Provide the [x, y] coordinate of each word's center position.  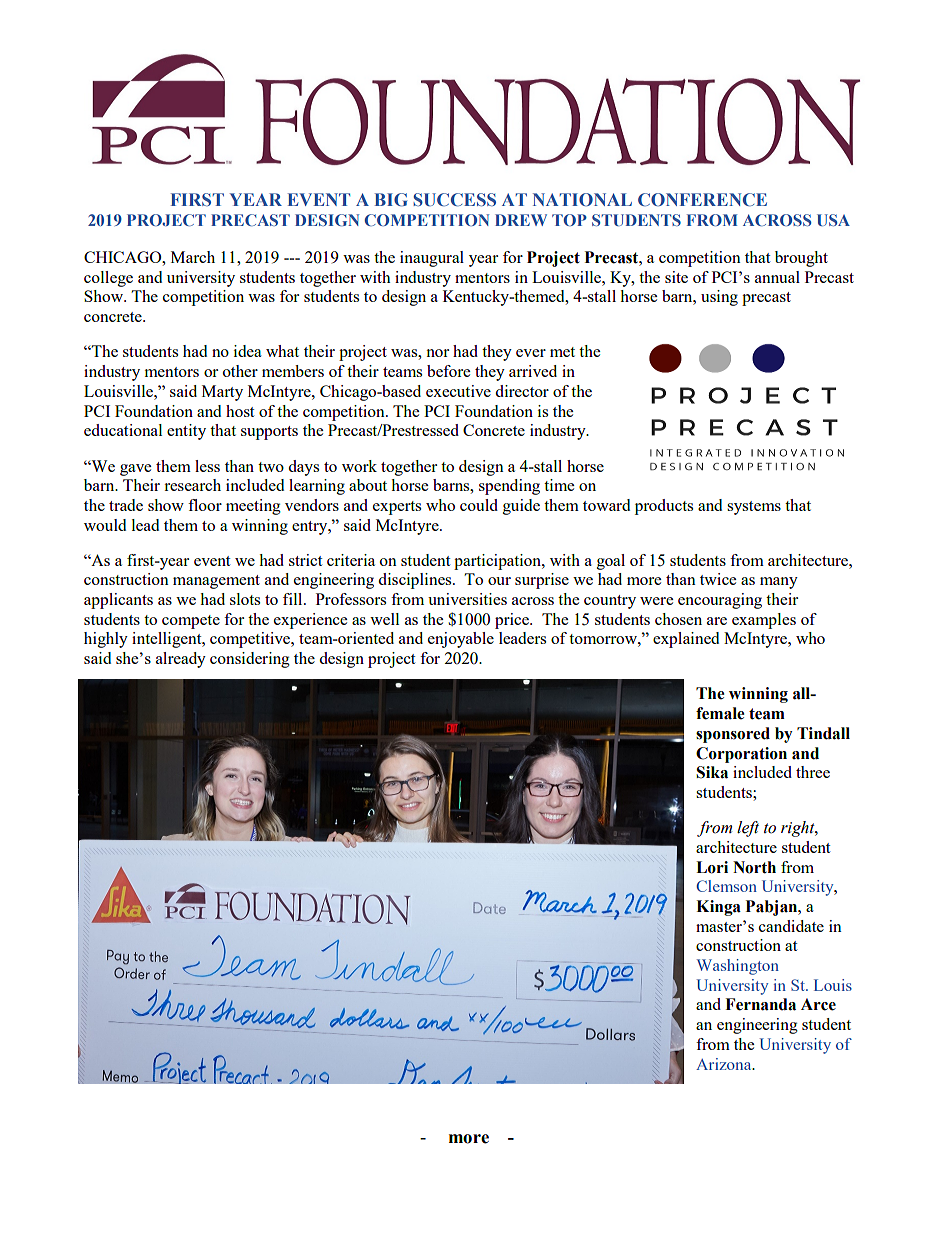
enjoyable [461, 640]
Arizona [725, 1064]
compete [191, 622]
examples [764, 621]
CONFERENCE [702, 200]
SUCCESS [454, 200]
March [193, 257]
